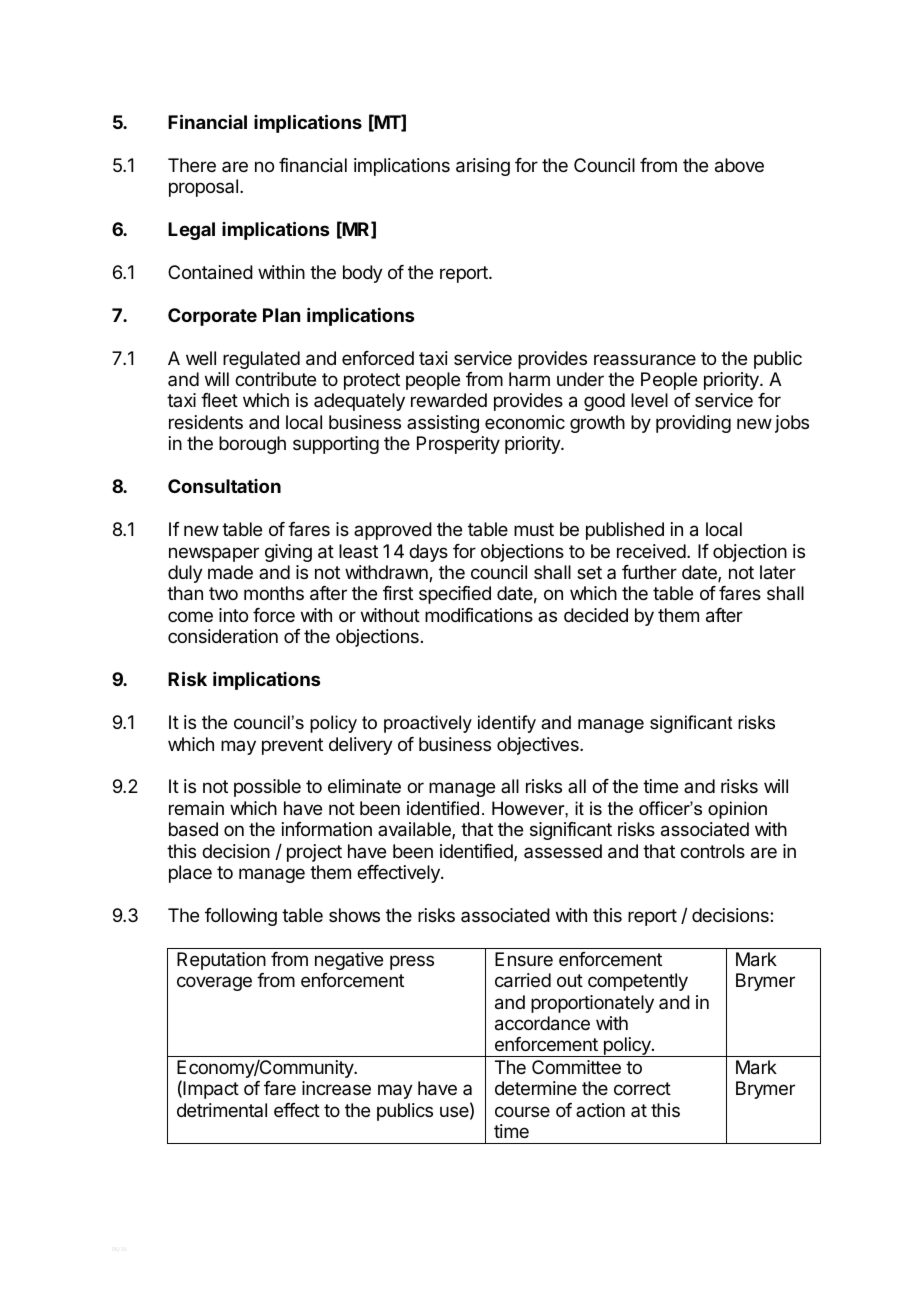  I want to click on consideration, so click(223, 636).
